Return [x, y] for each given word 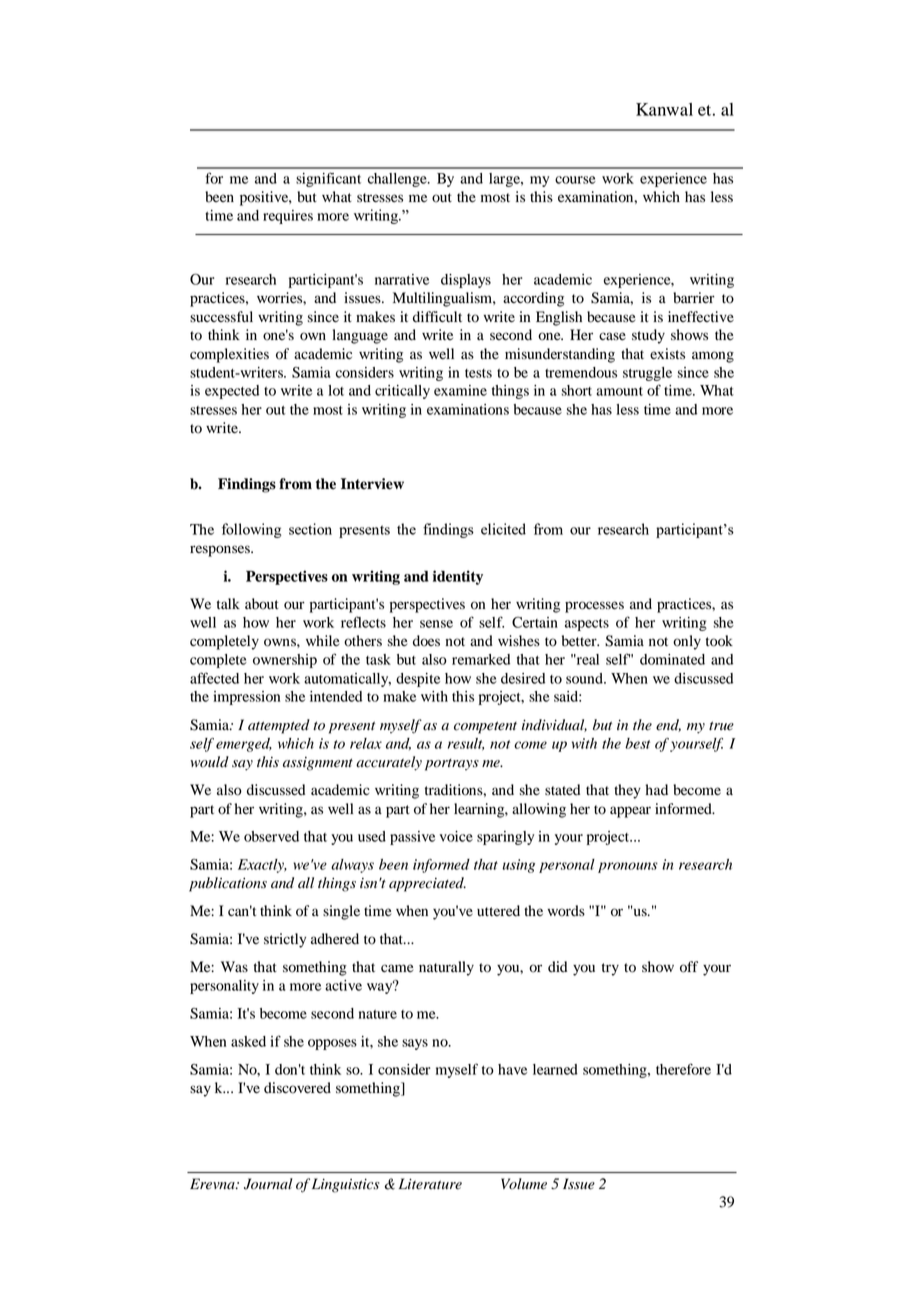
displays [466, 281]
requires [288, 217]
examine [460, 390]
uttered [498, 911]
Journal [268, 1184]
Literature [430, 1184]
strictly [285, 940]
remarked [481, 659]
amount [619, 391]
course [575, 180]
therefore [683, 1069]
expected [232, 392]
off [689, 967]
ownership [285, 661]
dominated [672, 659]
